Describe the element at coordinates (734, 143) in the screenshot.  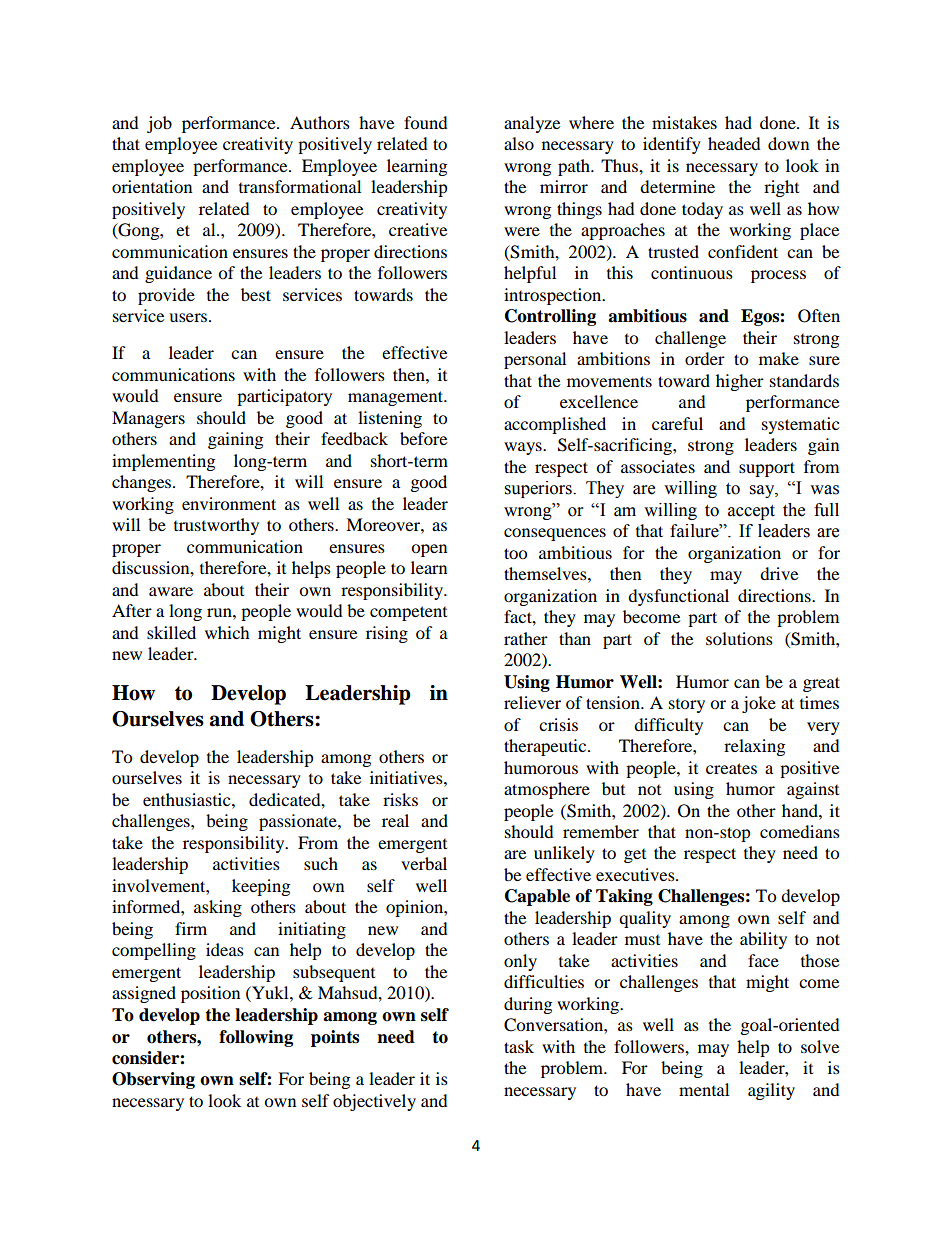
I see `headed` at that location.
